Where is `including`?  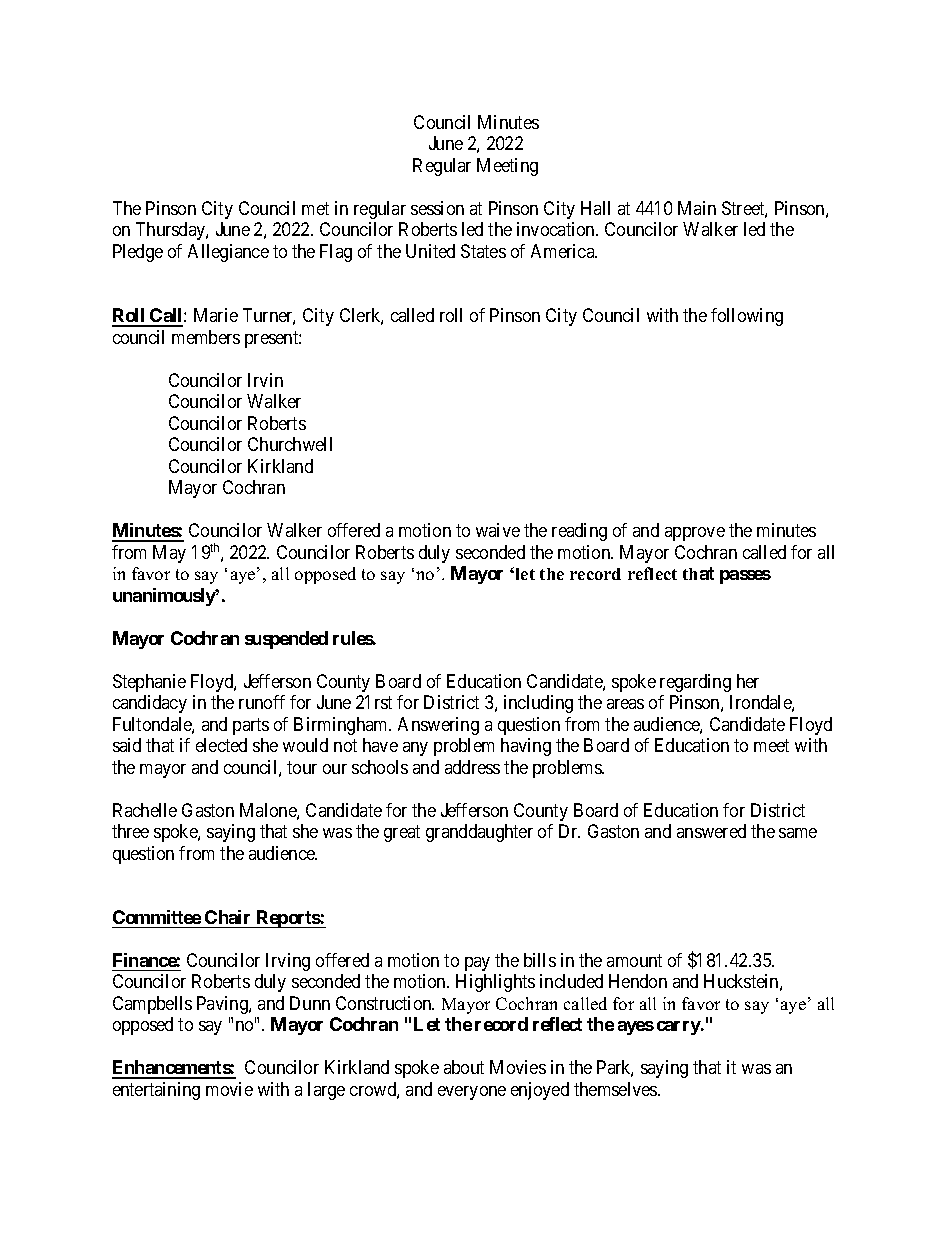
including is located at coordinates (538, 704).
